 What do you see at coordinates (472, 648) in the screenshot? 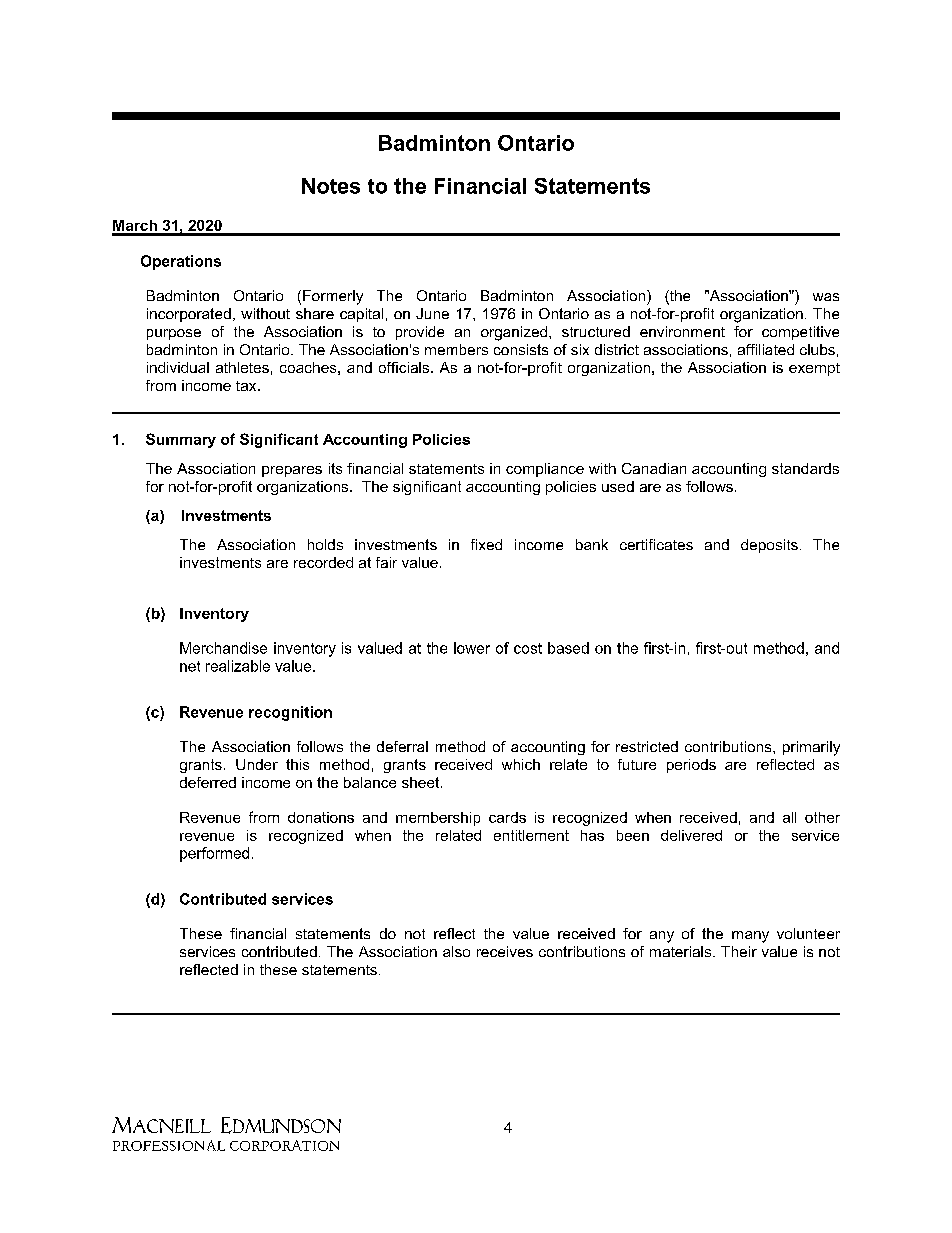
I see `lower` at bounding box center [472, 648].
